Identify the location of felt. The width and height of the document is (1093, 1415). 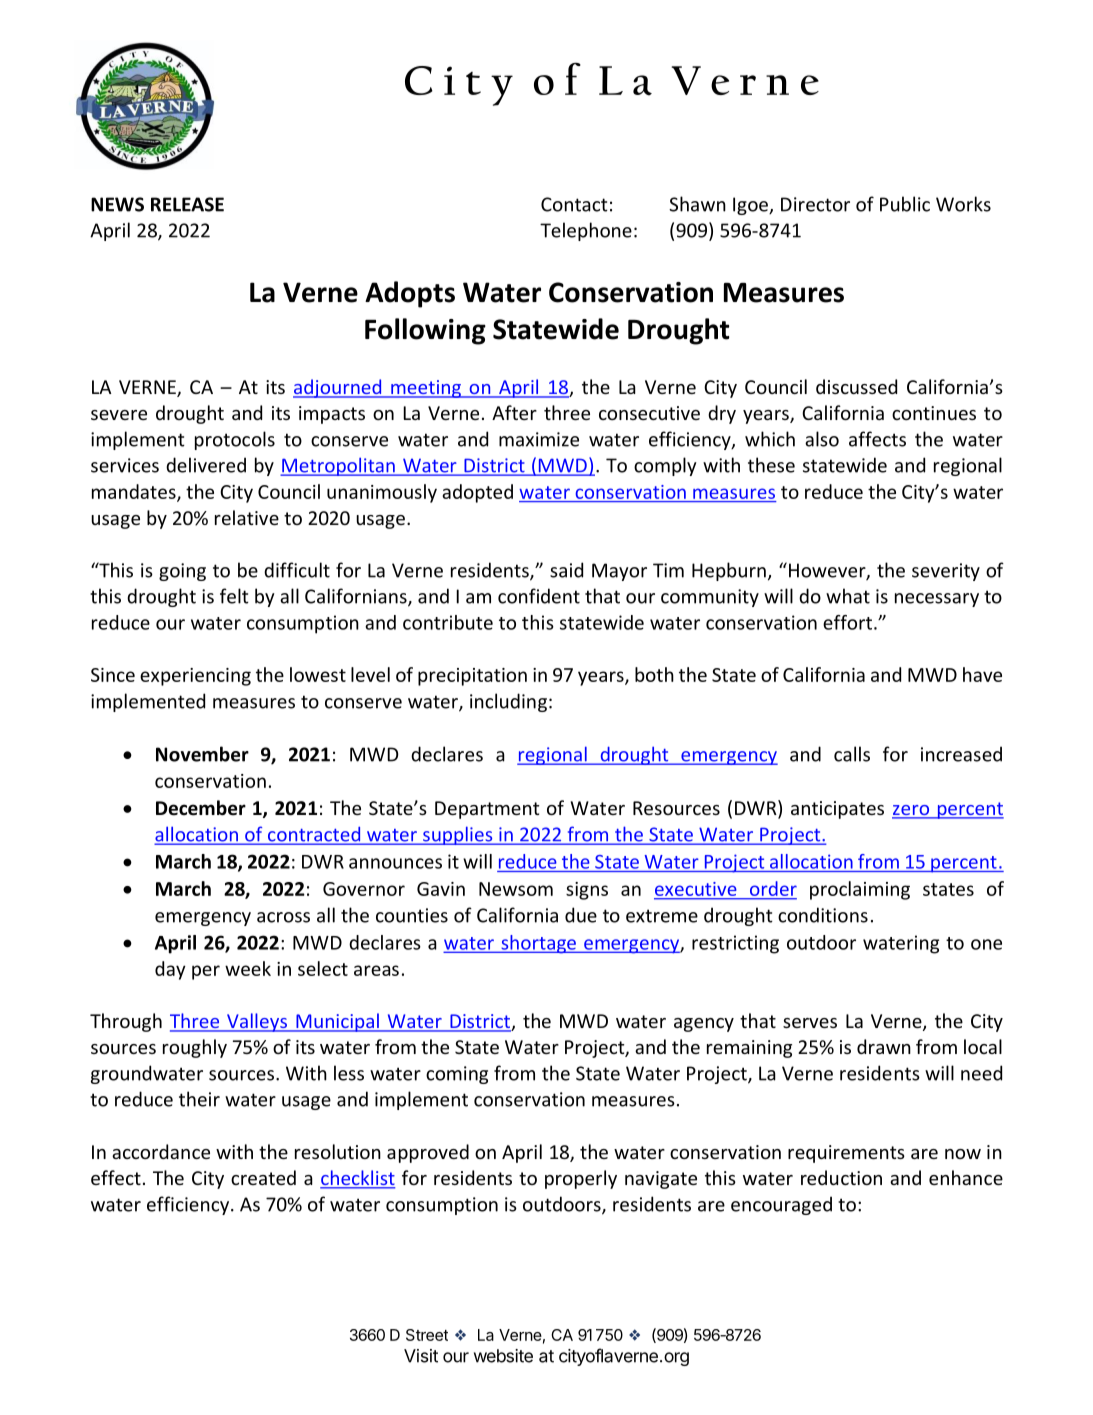
(234, 596).
